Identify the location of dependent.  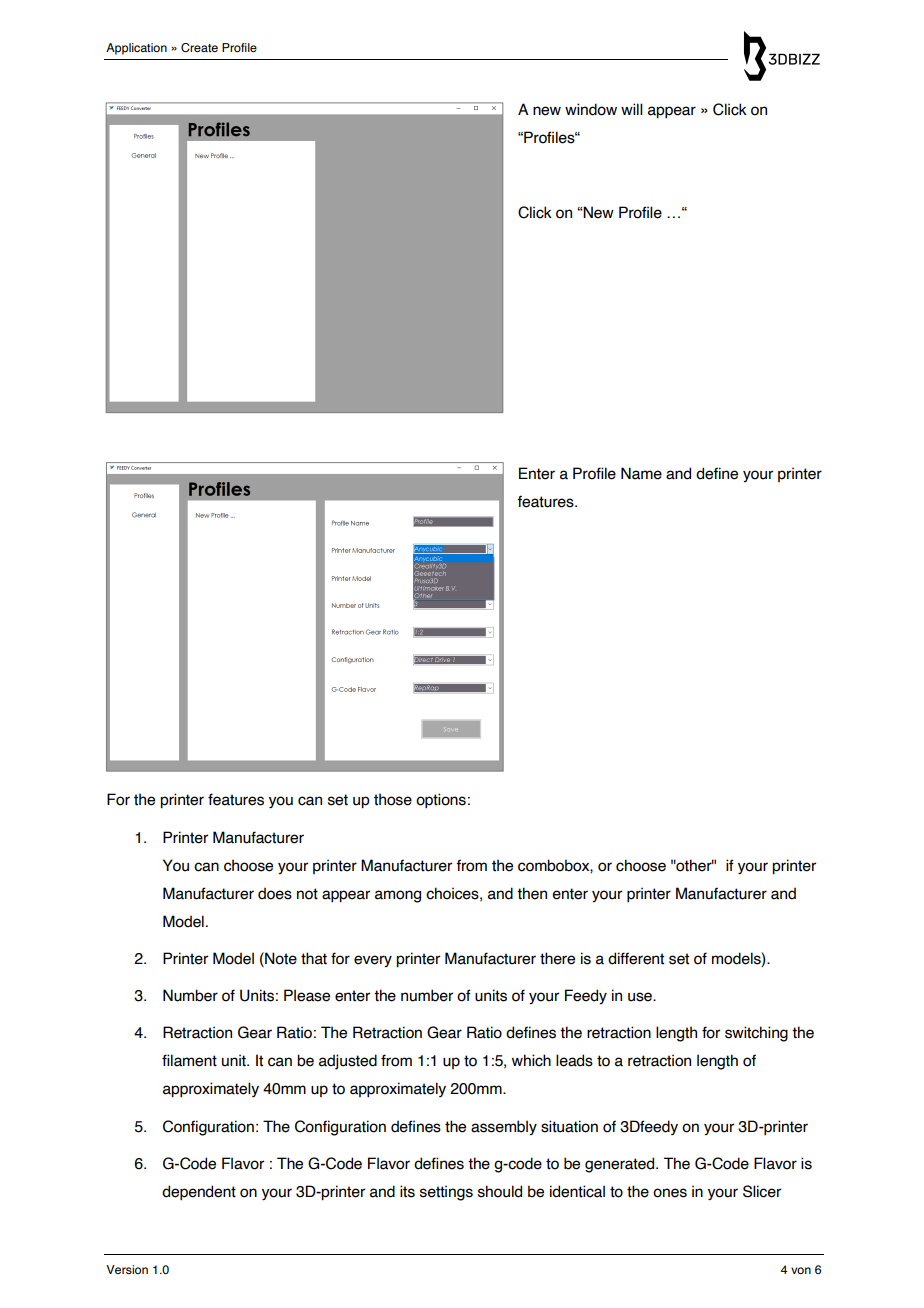
(199, 1192).
